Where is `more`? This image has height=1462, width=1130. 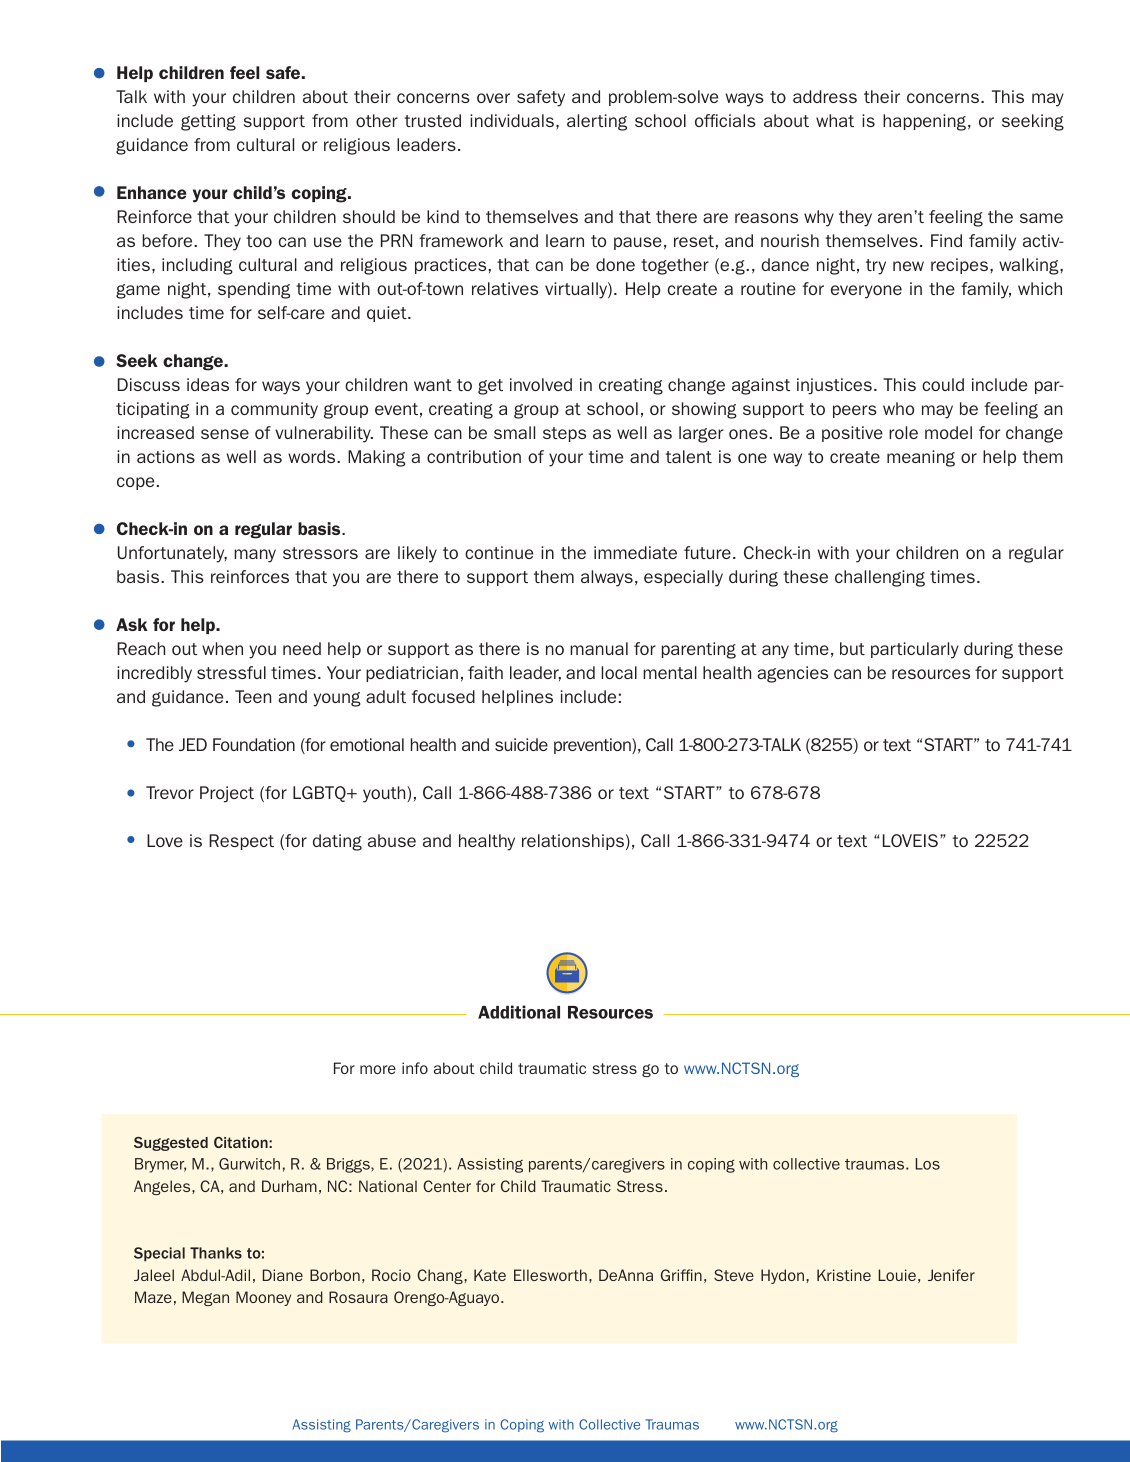
more is located at coordinates (378, 1069).
